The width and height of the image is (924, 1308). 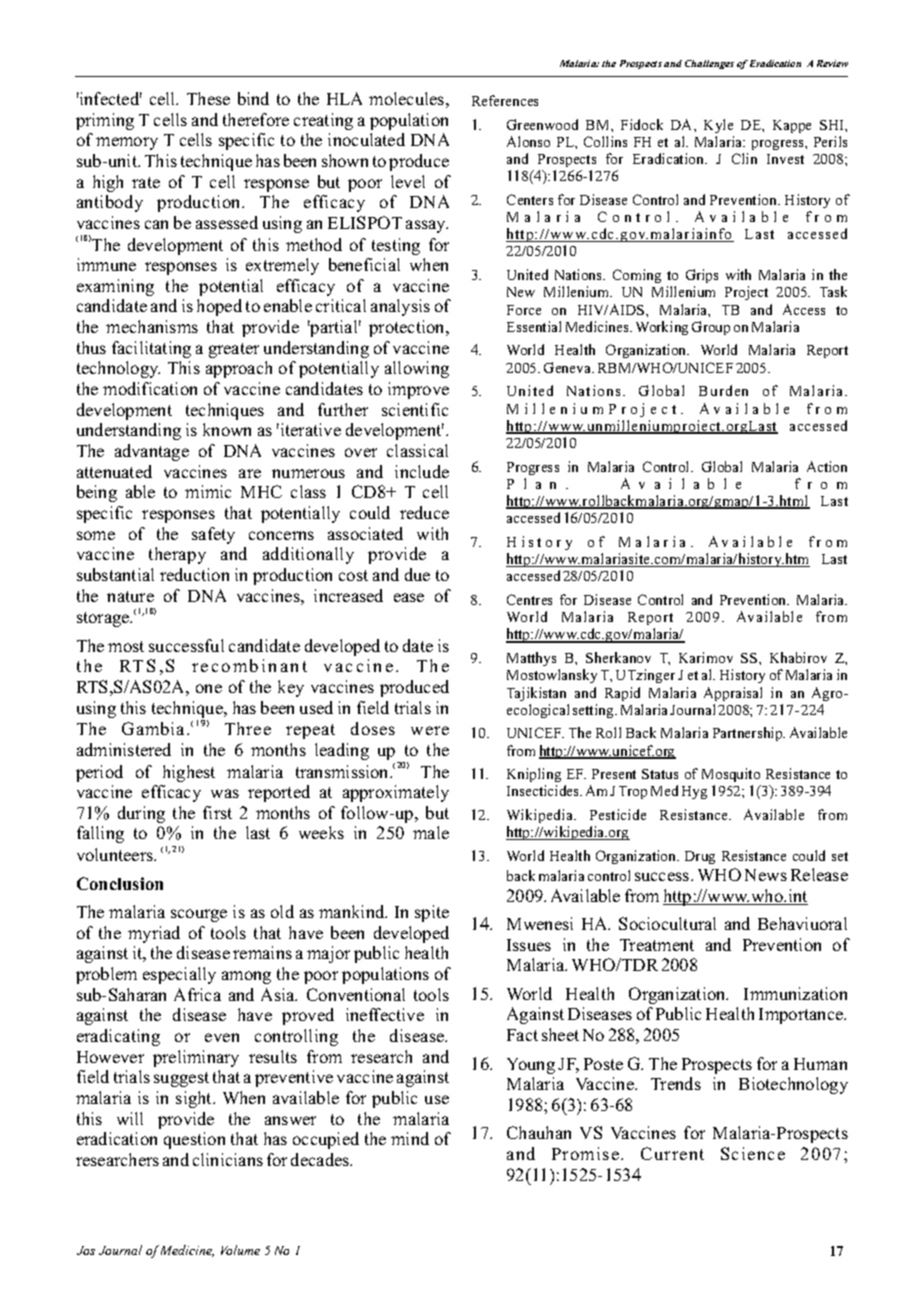 What do you see at coordinates (208, 98) in the image?
I see `These` at bounding box center [208, 98].
